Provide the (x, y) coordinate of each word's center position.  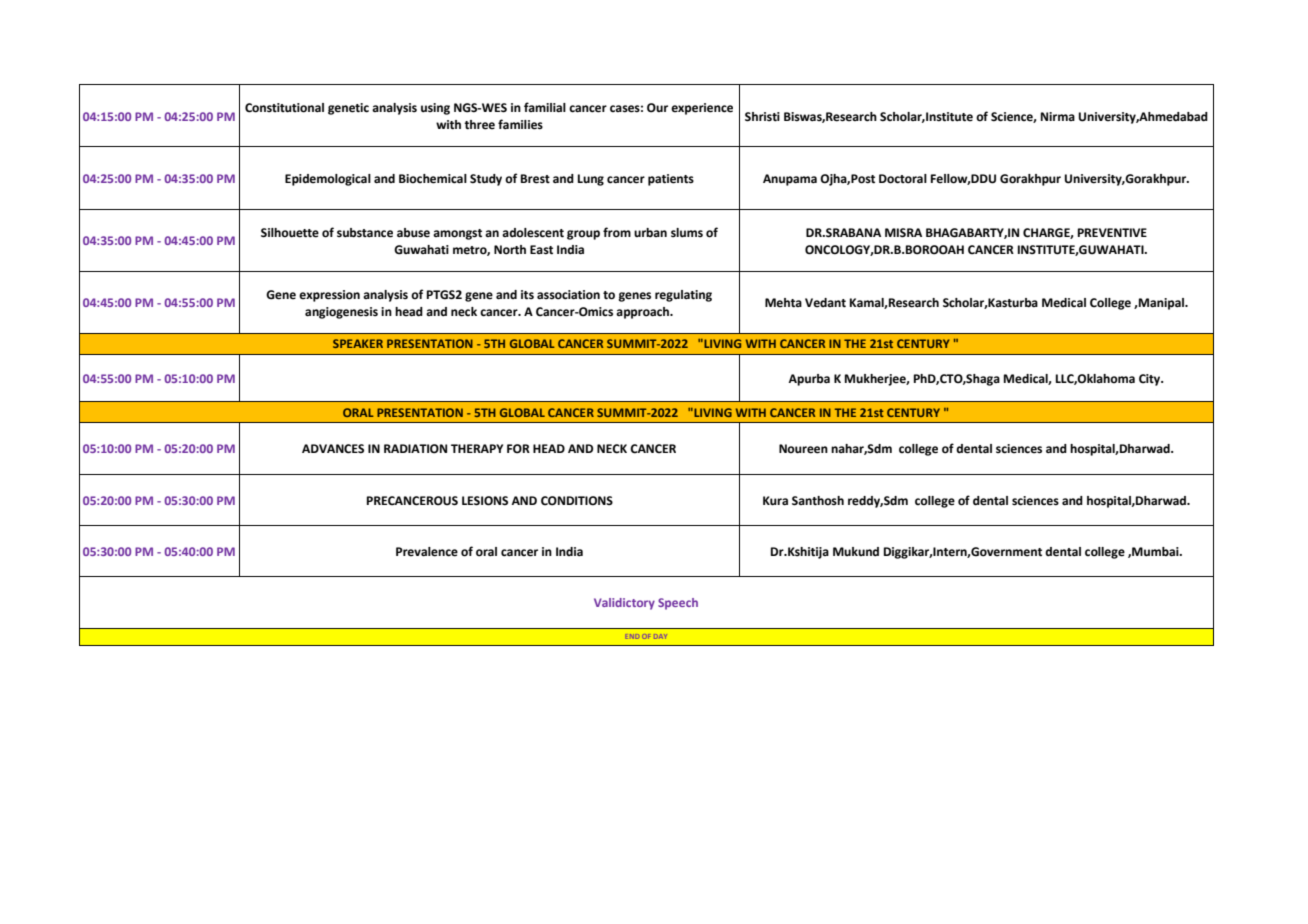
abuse (413, 233)
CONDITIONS (577, 501)
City (1151, 380)
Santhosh (818, 501)
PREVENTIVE (1112, 232)
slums (687, 232)
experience (702, 109)
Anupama (790, 180)
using (435, 109)
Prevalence (427, 552)
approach (643, 313)
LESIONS (485, 501)
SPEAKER (358, 343)
